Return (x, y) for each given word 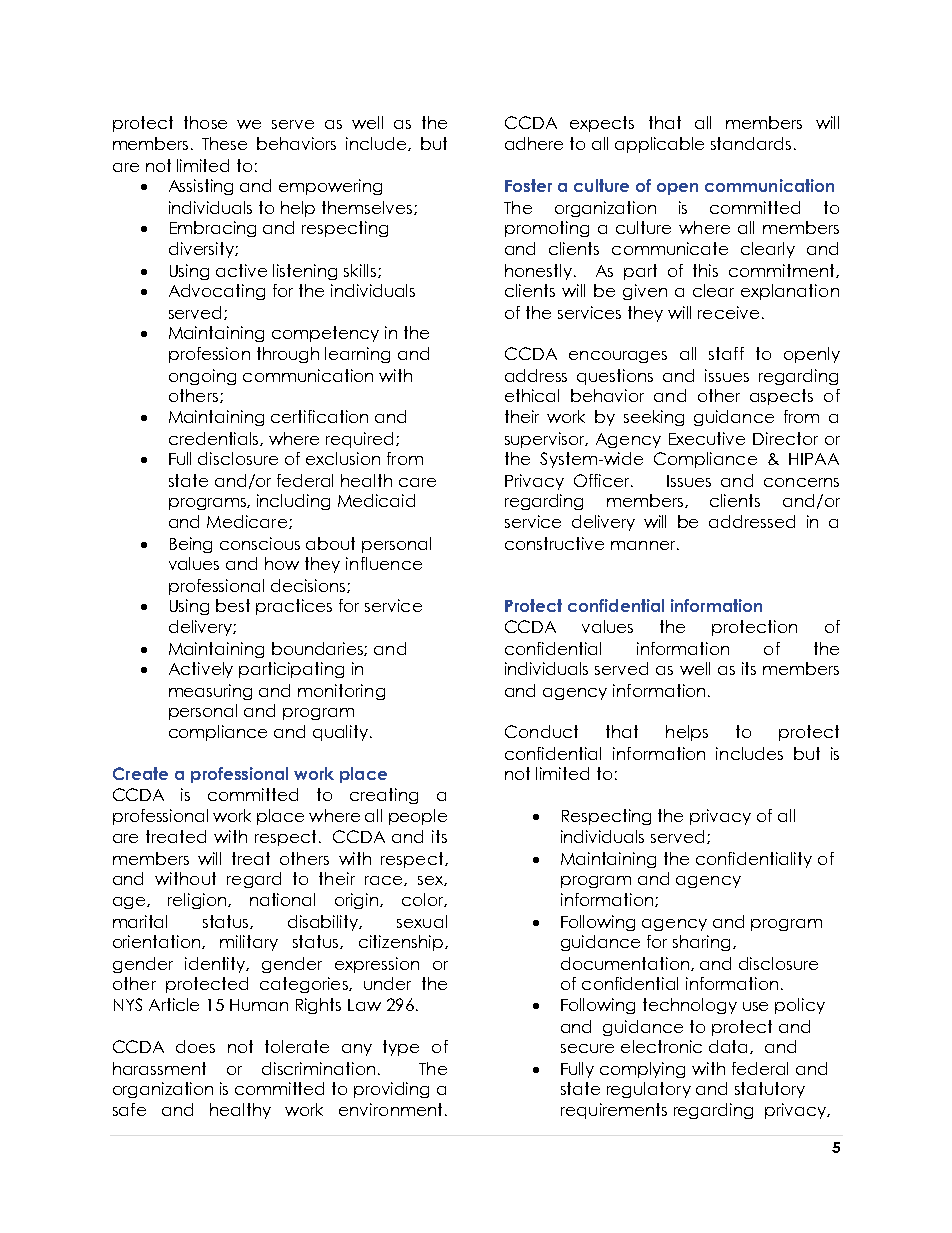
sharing (701, 943)
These (224, 143)
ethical (532, 395)
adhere (534, 143)
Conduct (541, 731)
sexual (422, 921)
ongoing (202, 377)
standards (751, 143)
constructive (554, 543)
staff (726, 353)
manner (644, 545)
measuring (210, 692)
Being (191, 545)
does (195, 1046)
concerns (801, 482)
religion (198, 901)
